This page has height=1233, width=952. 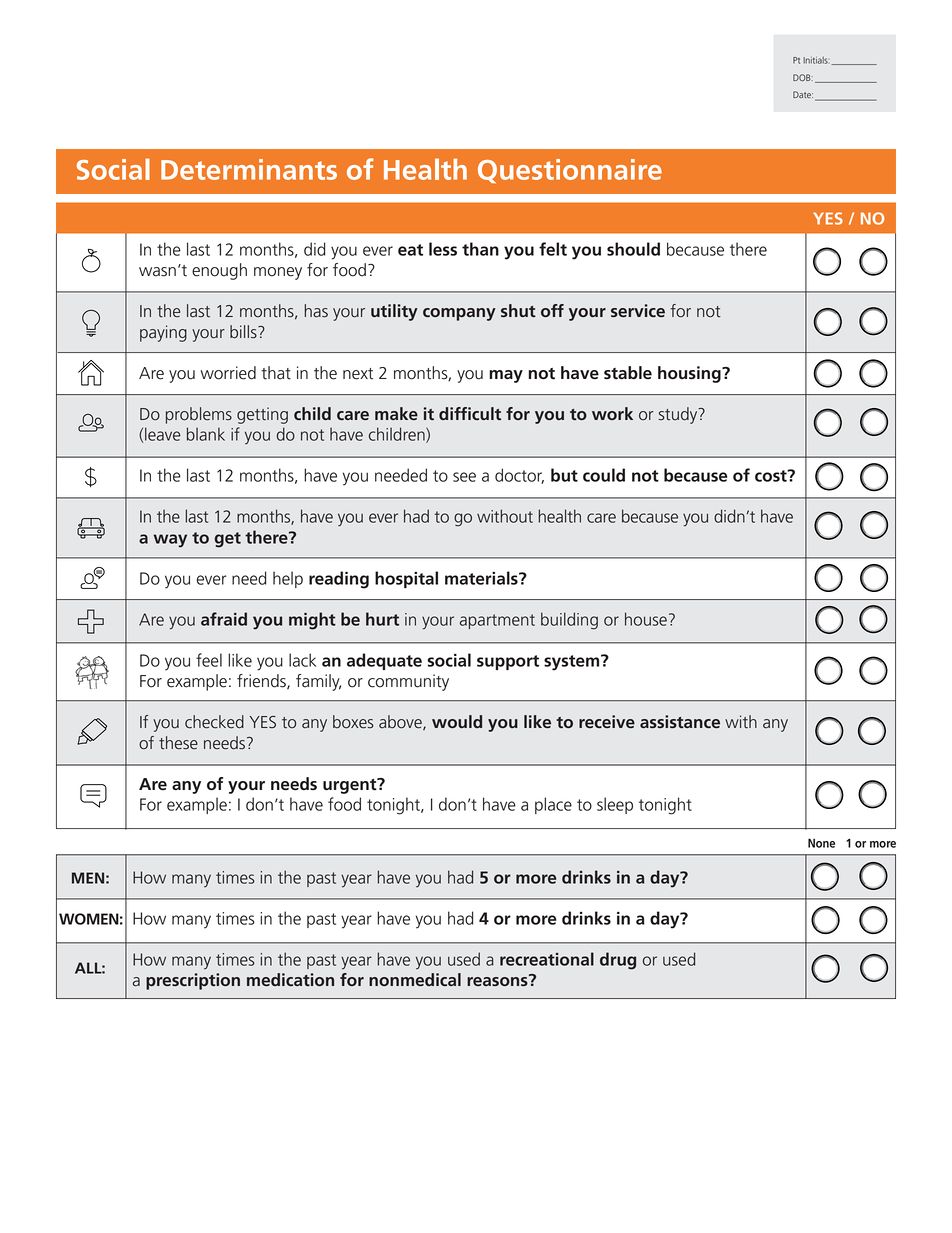 I want to click on would, so click(x=457, y=721).
